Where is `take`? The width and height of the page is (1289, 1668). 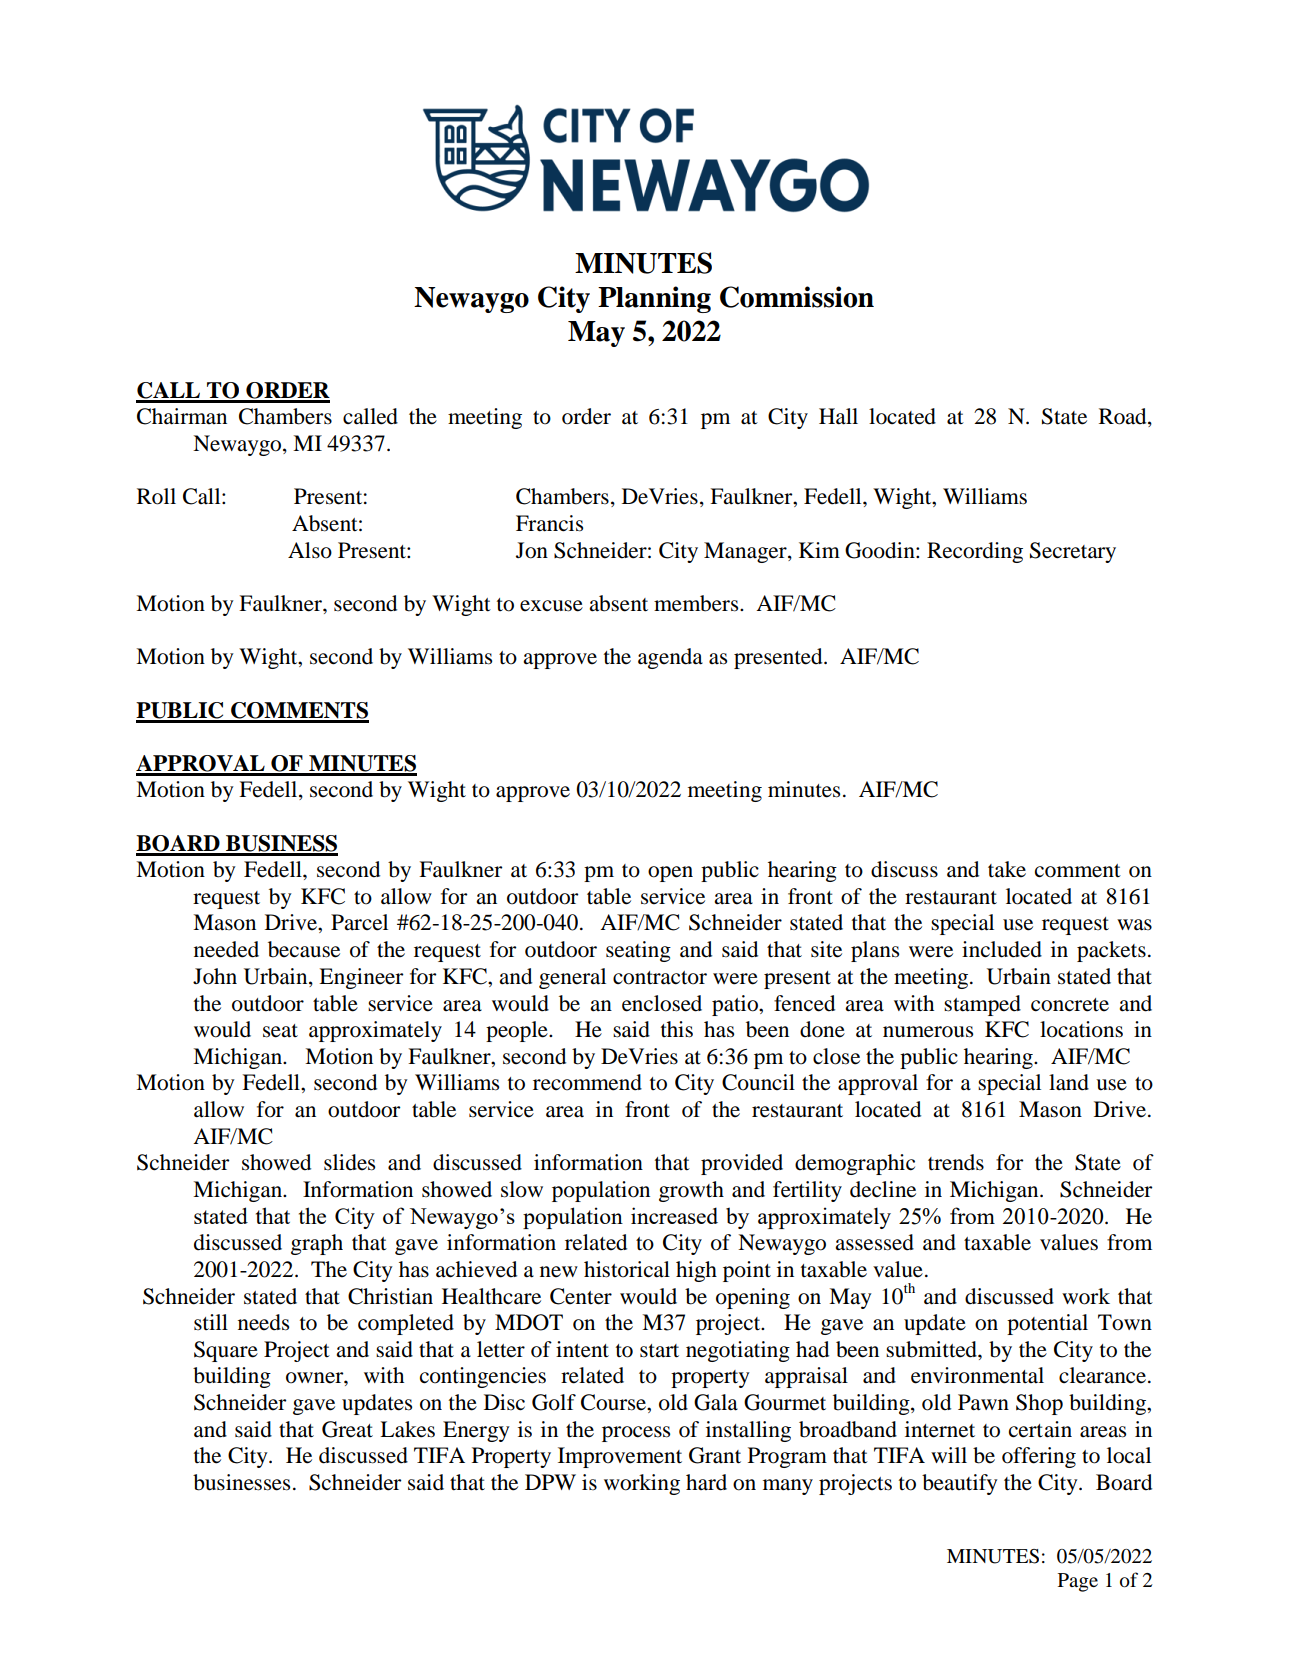
take is located at coordinates (1007, 869).
